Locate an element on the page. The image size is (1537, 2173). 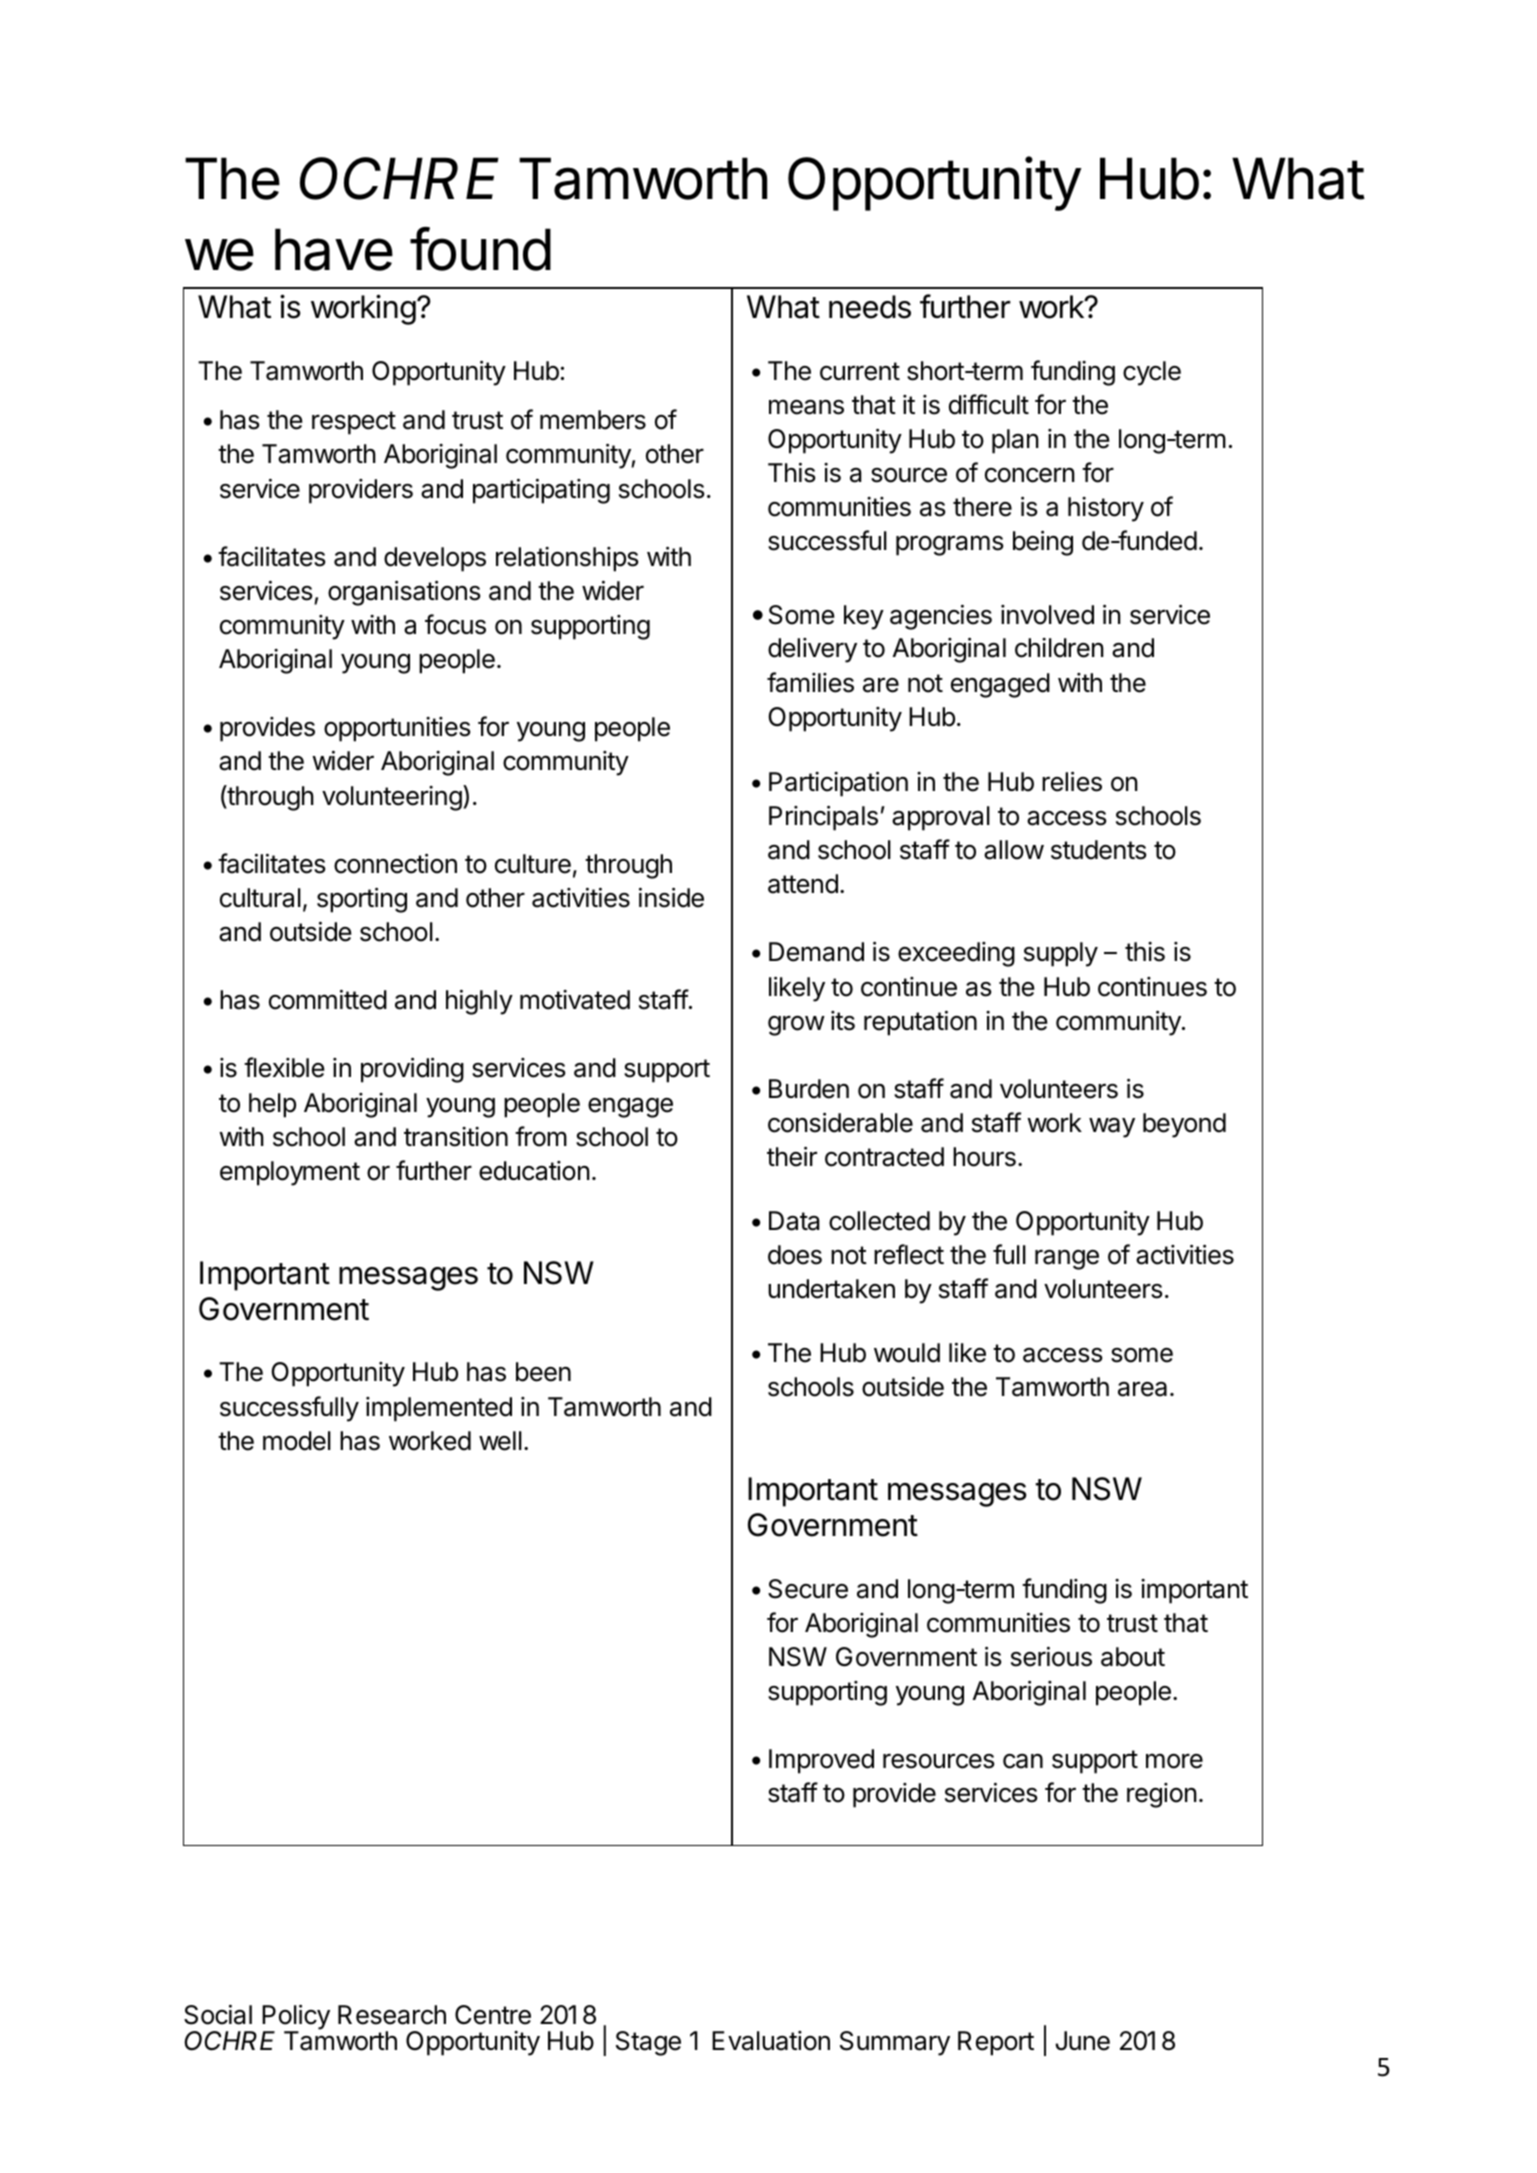
cycle is located at coordinates (1152, 373).
